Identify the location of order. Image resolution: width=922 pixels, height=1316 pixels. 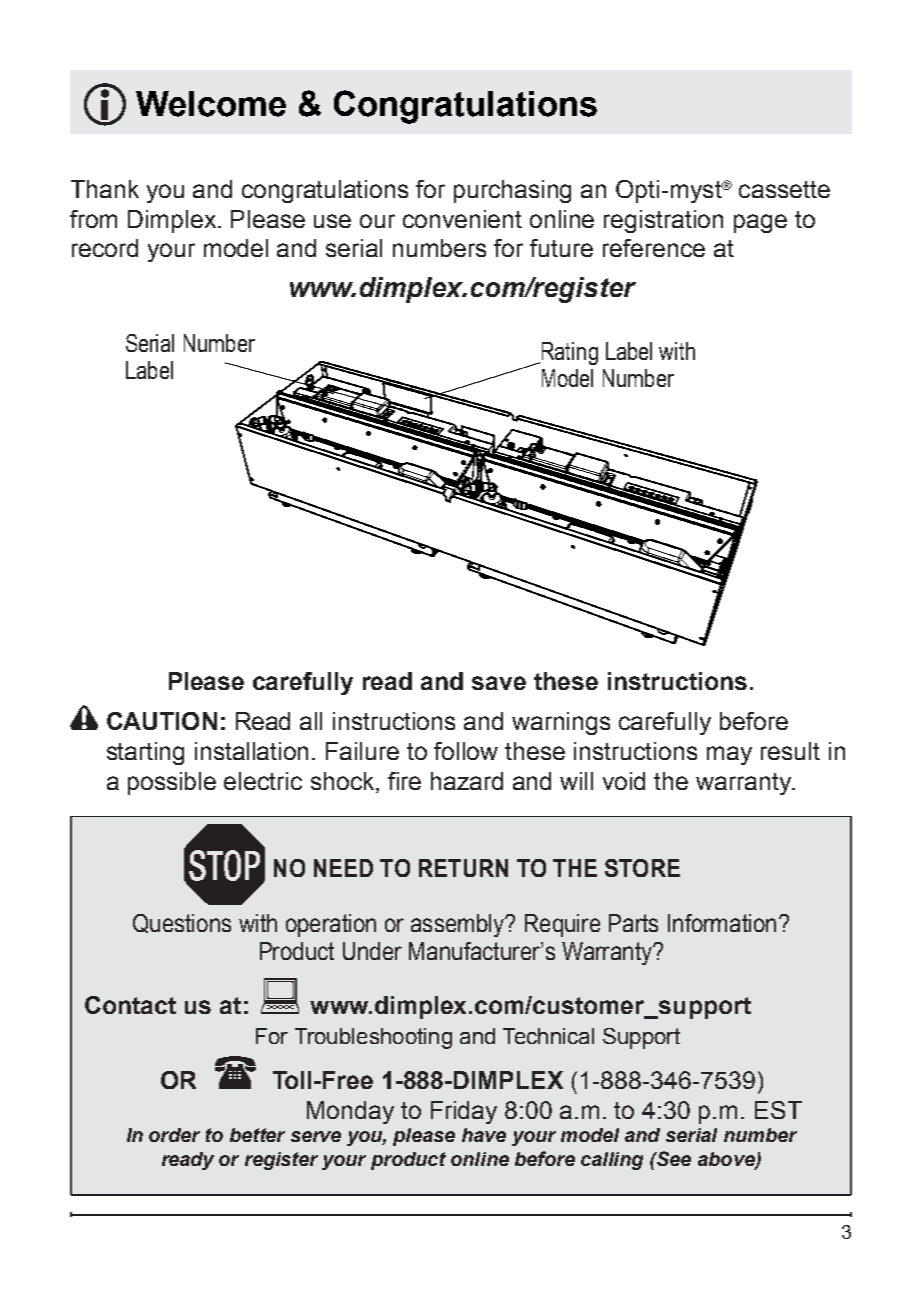
(174, 1135).
